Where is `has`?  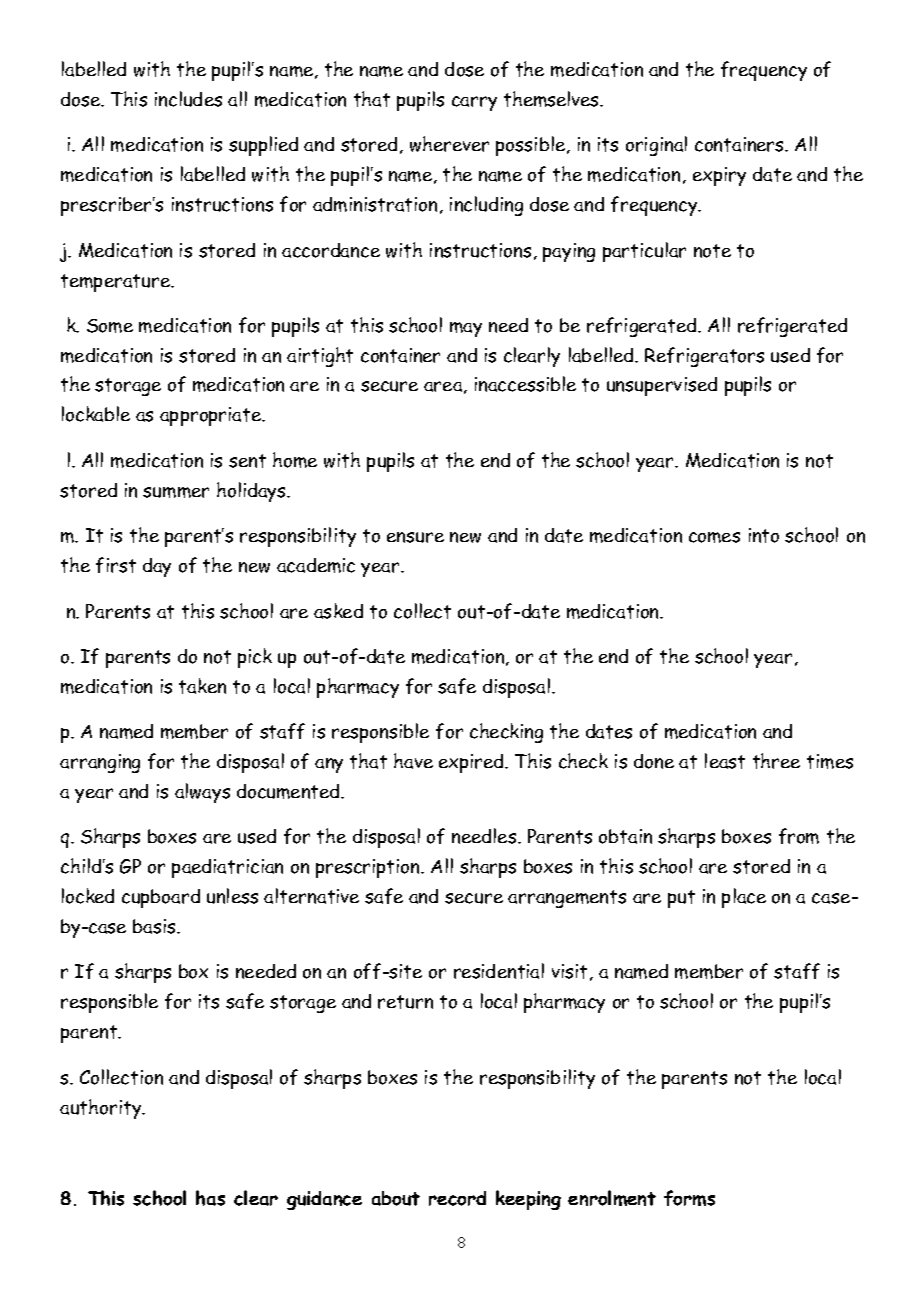
has is located at coordinates (210, 1198).
